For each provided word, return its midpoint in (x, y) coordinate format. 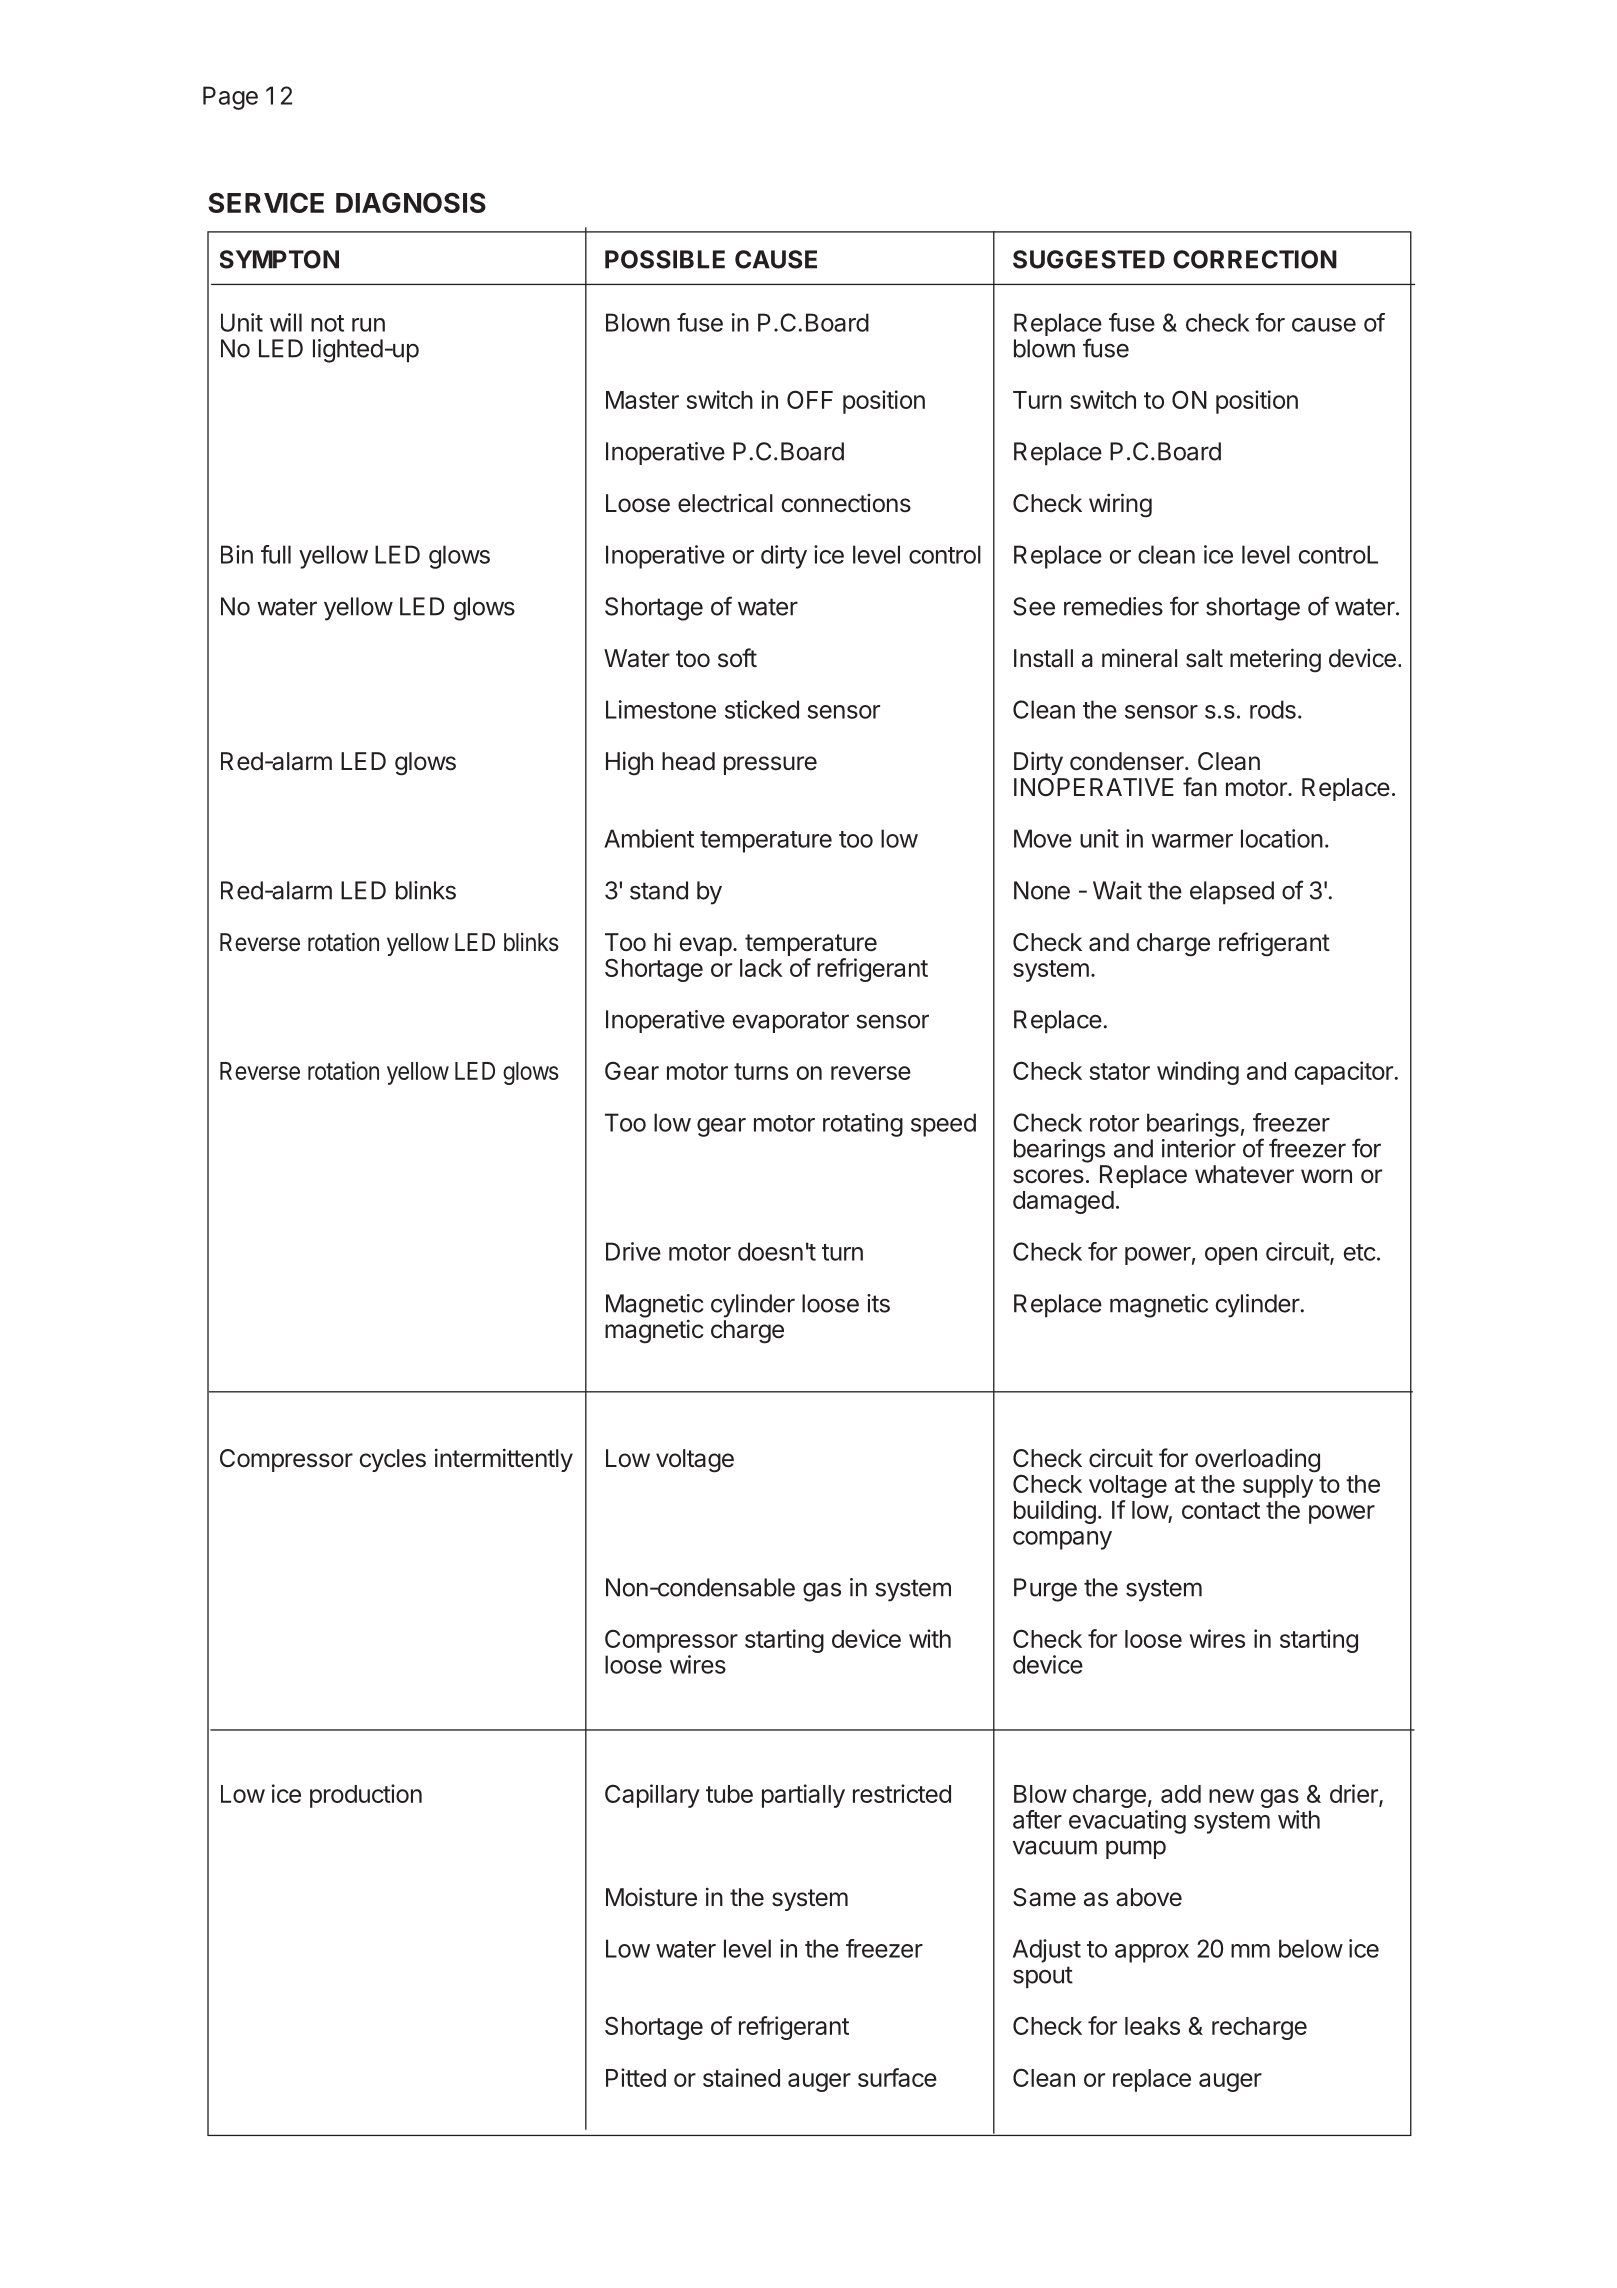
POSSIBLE (665, 259)
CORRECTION (1255, 259)
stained (741, 2077)
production (366, 1796)
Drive (633, 1251)
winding (1198, 1073)
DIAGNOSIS (411, 202)
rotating (863, 1125)
